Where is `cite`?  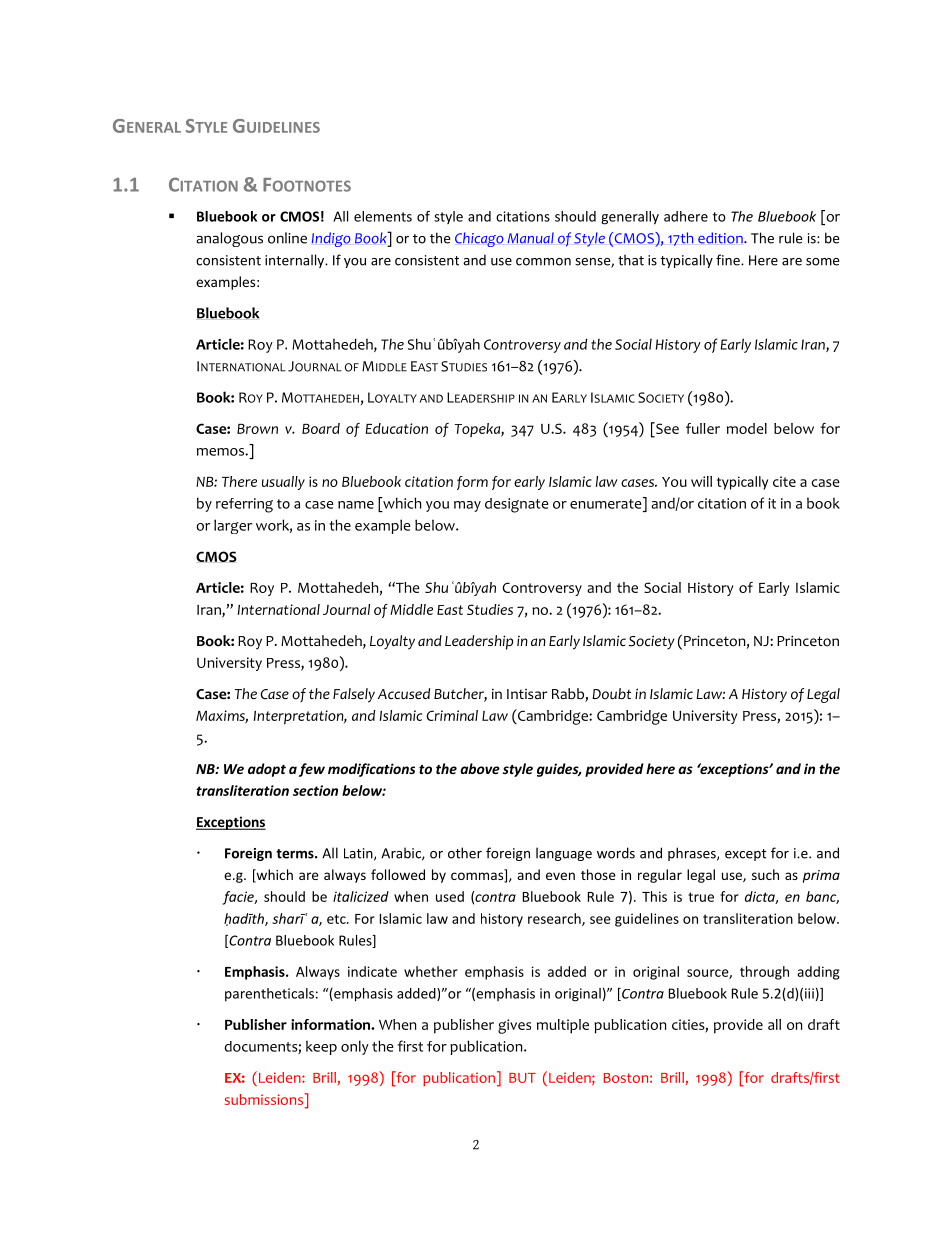 cite is located at coordinates (784, 481).
